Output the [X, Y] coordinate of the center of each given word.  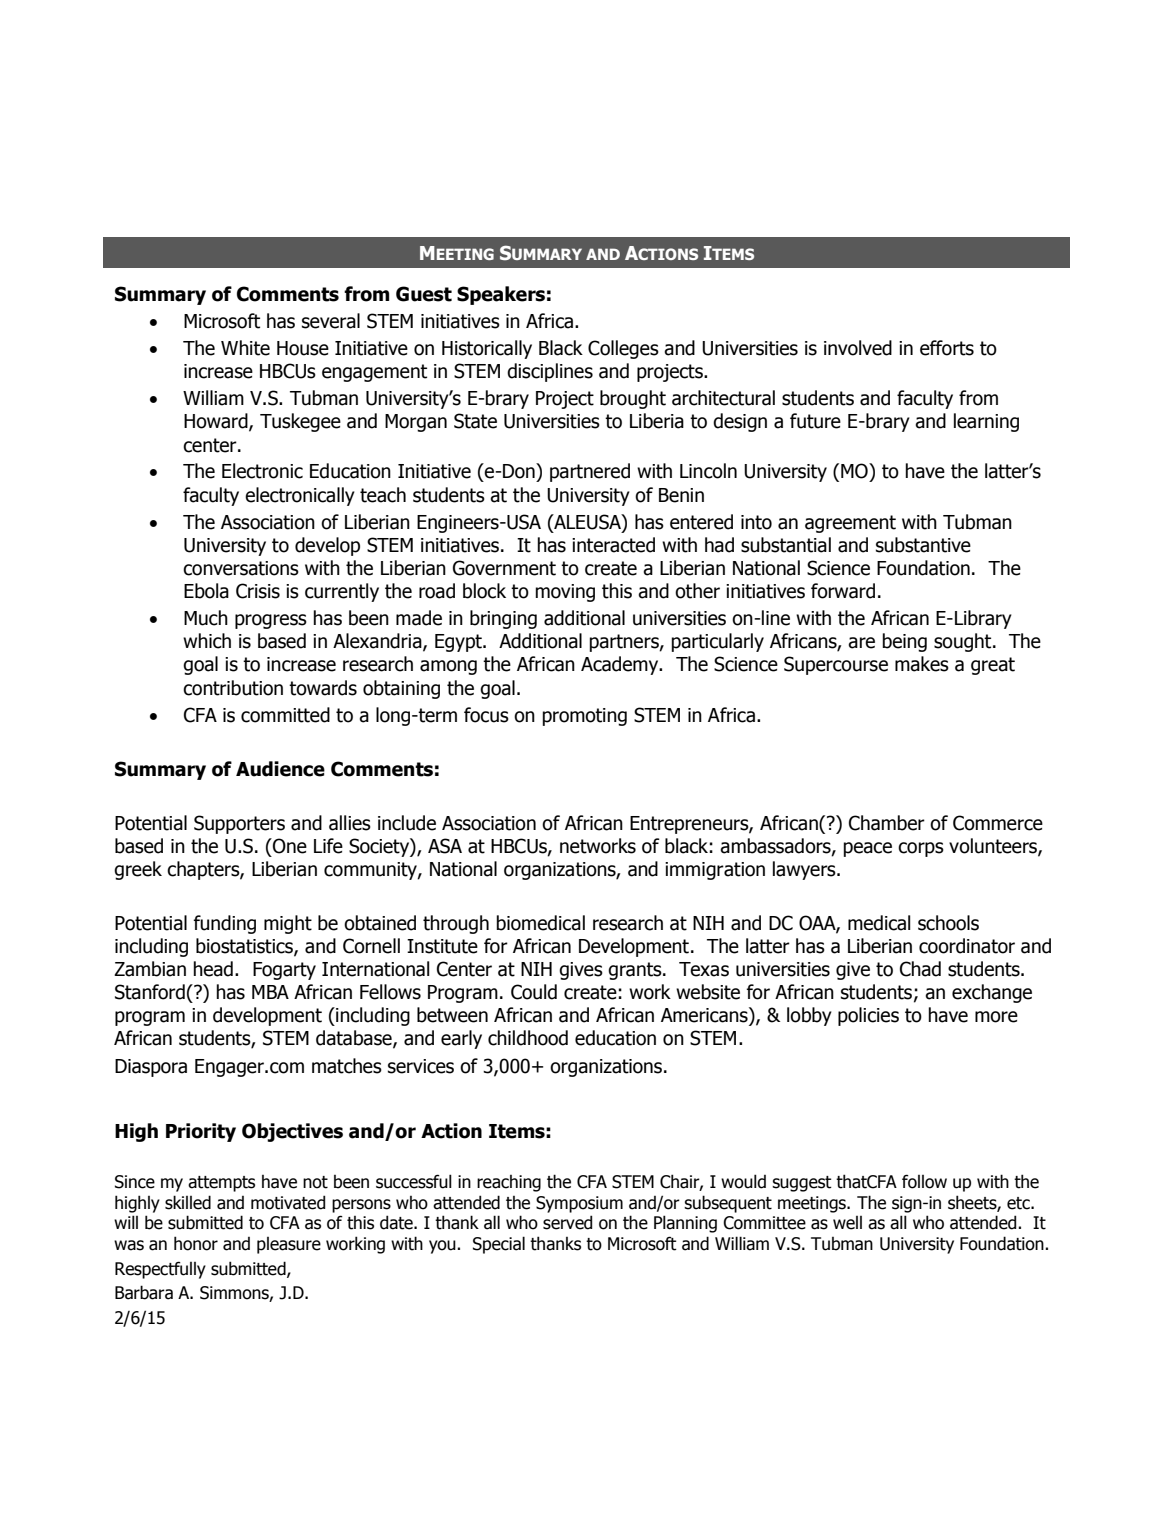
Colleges [623, 349]
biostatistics [245, 947]
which [207, 641]
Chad [920, 969]
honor [196, 1243]
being [904, 642]
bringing [503, 619]
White [245, 348]
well [847, 1223]
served [567, 1222]
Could [534, 992]
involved [858, 348]
